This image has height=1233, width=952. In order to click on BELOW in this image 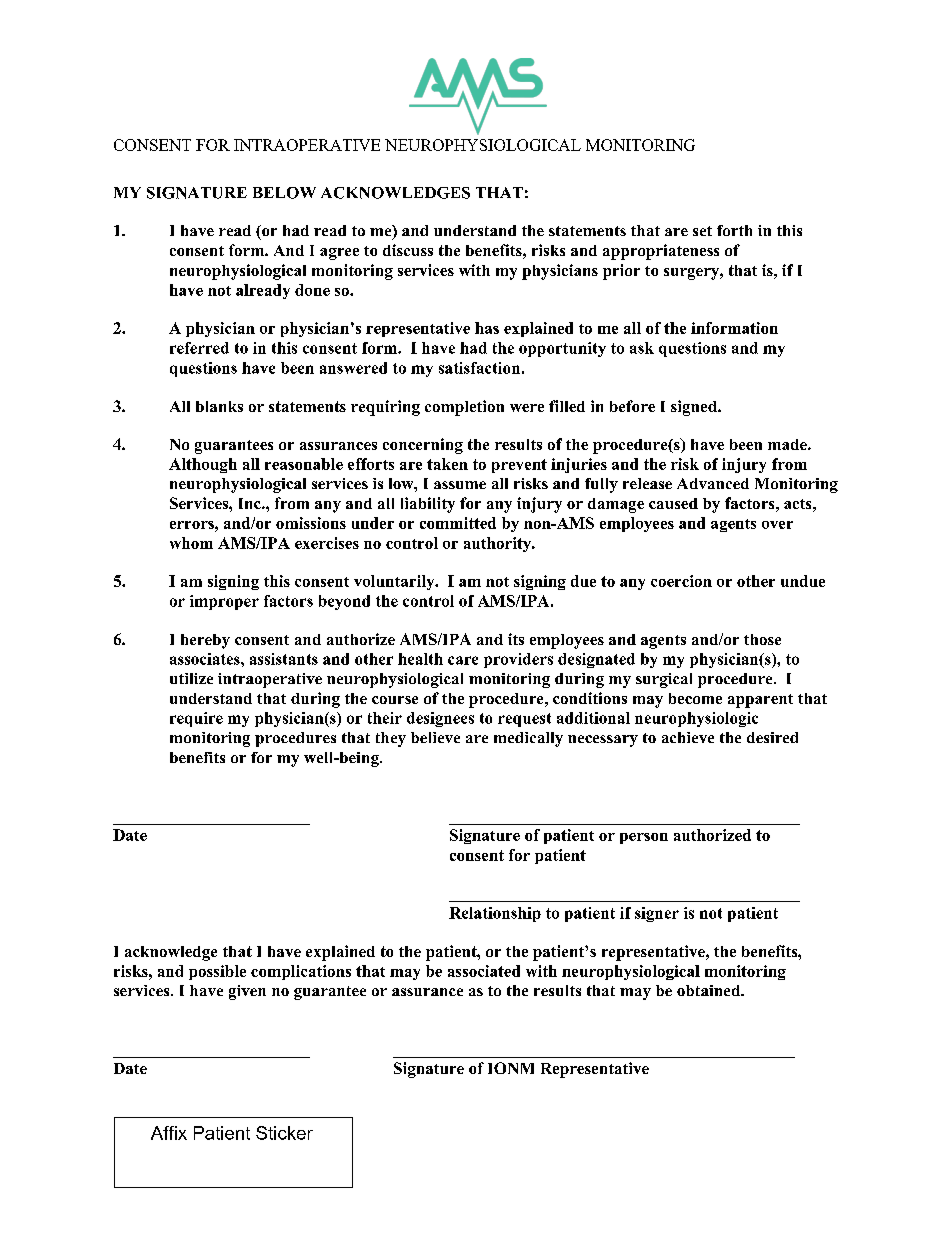, I will do `click(284, 193)`.
